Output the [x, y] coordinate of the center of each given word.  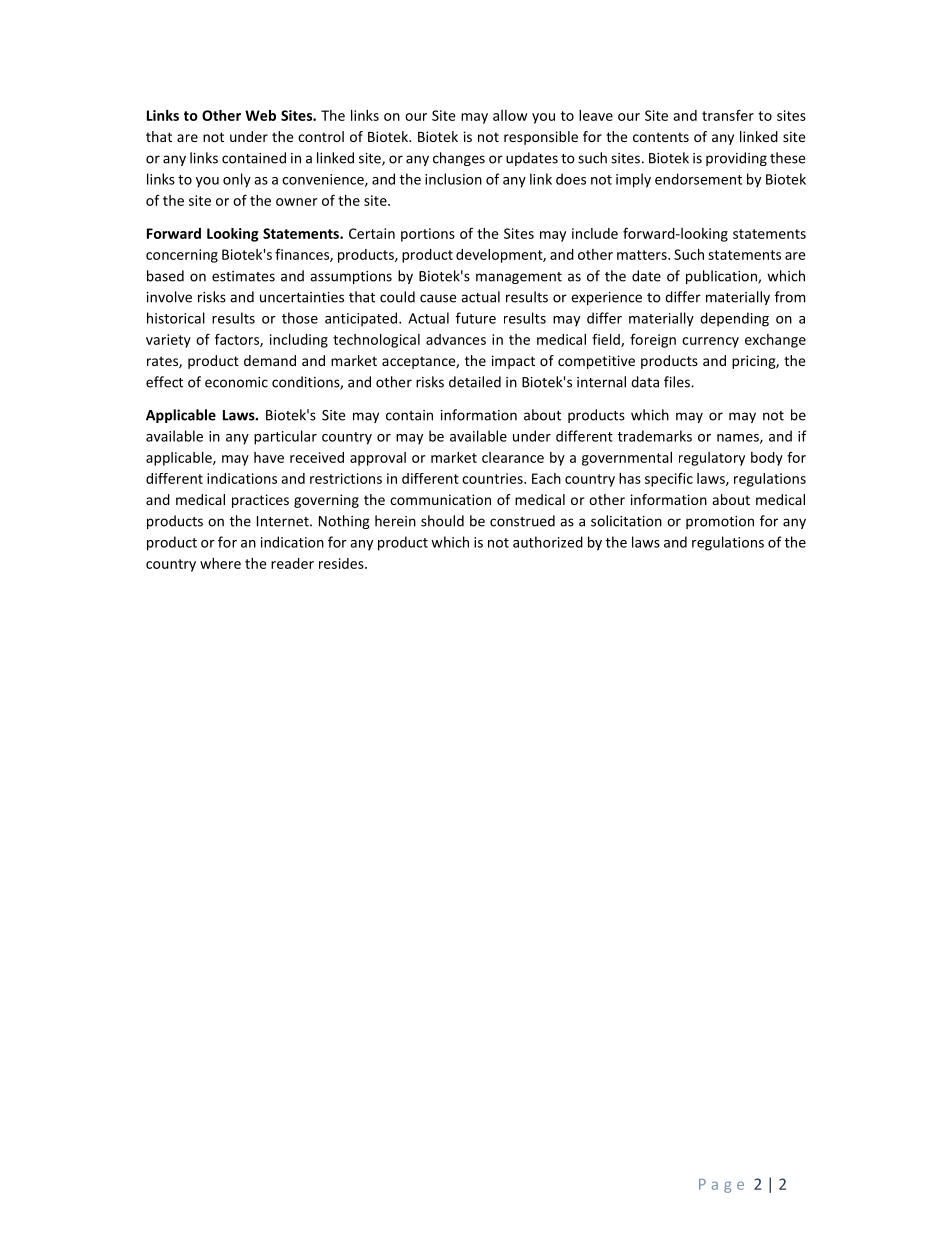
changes [459, 159]
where [220, 563]
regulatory [712, 459]
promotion [720, 522]
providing [736, 159]
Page [721, 1186]
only [237, 180]
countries [493, 478]
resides [342, 563]
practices [260, 501]
